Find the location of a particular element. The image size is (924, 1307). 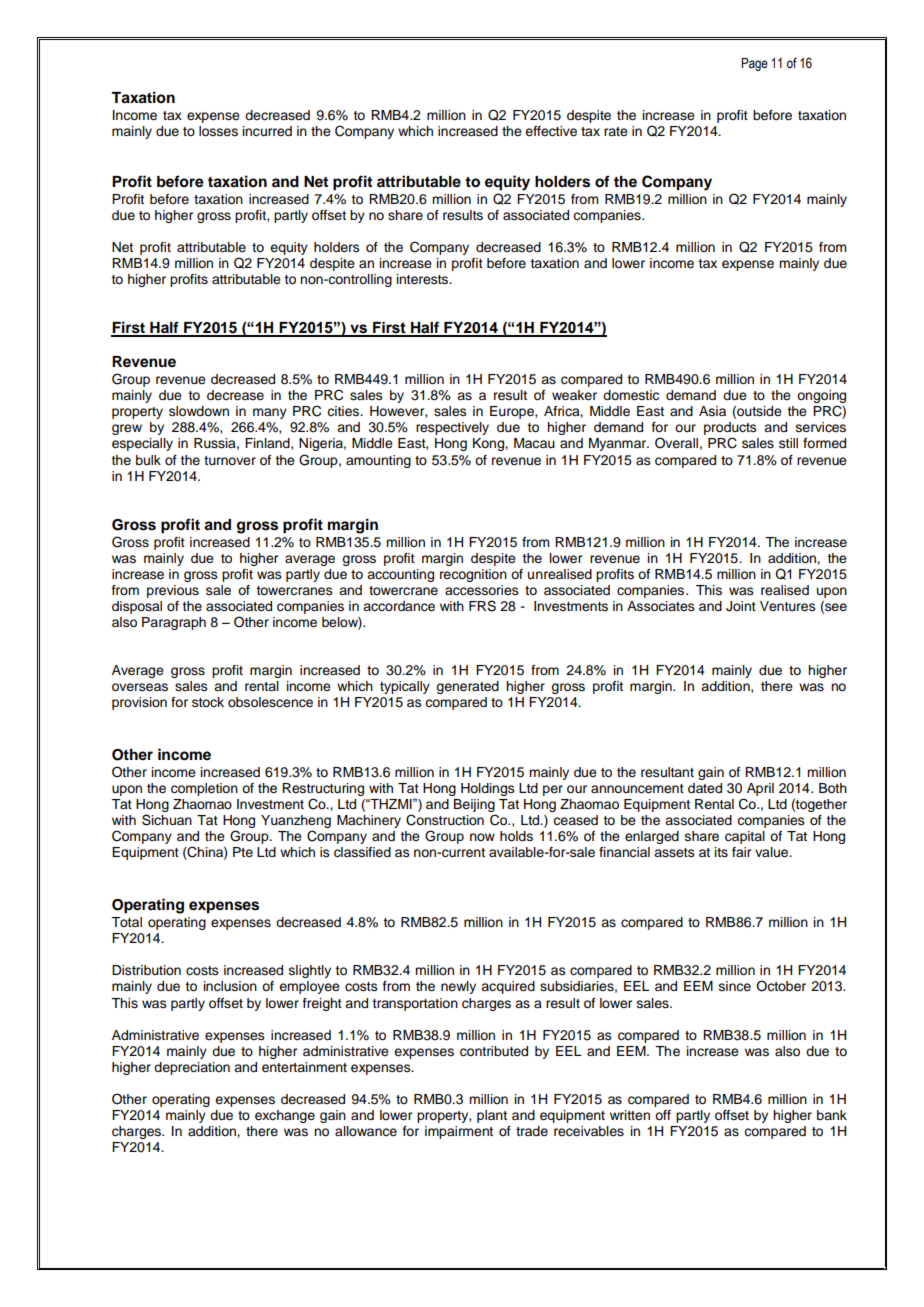

depreciation is located at coordinates (192, 1068).
